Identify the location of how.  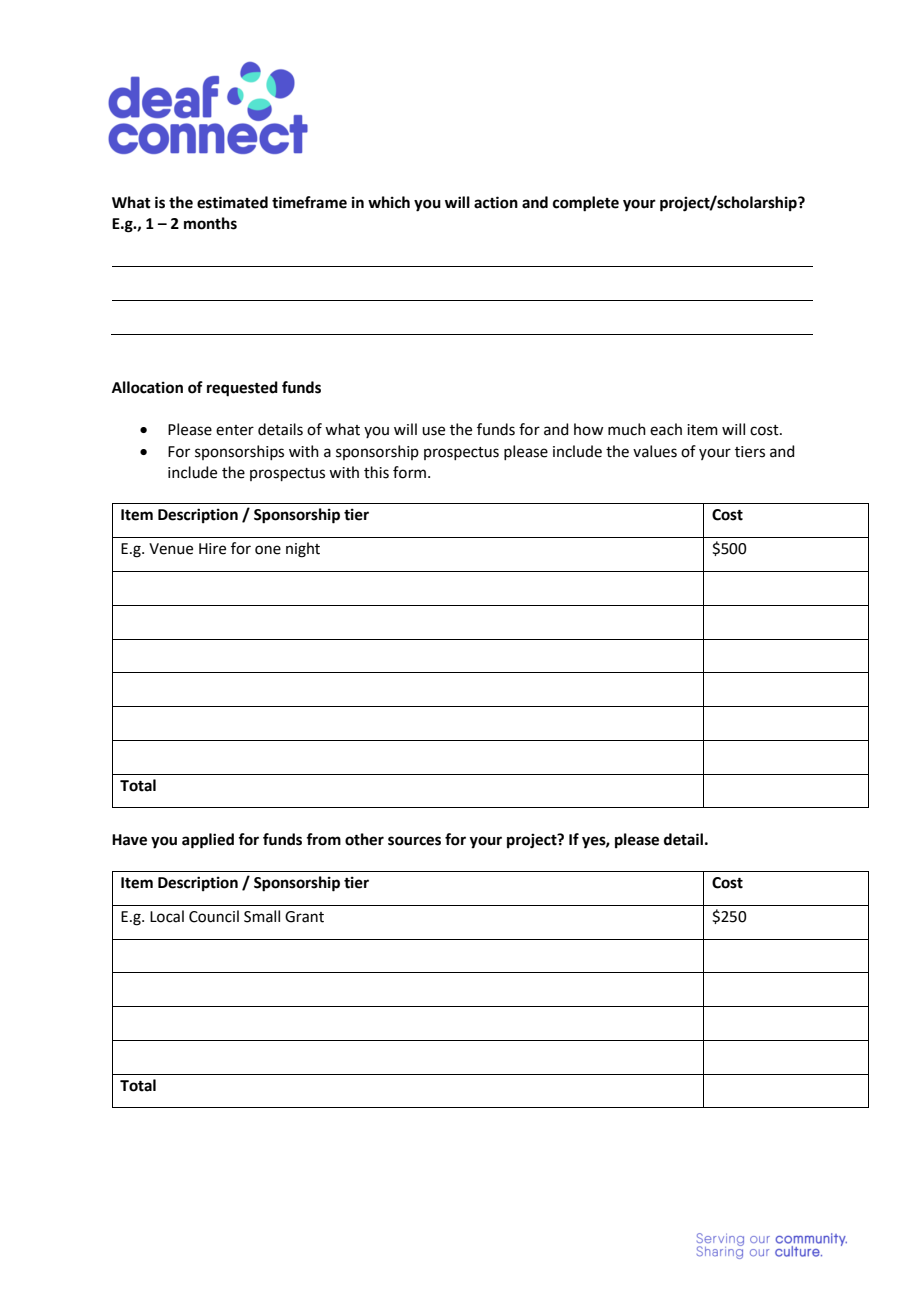
(588, 429).
